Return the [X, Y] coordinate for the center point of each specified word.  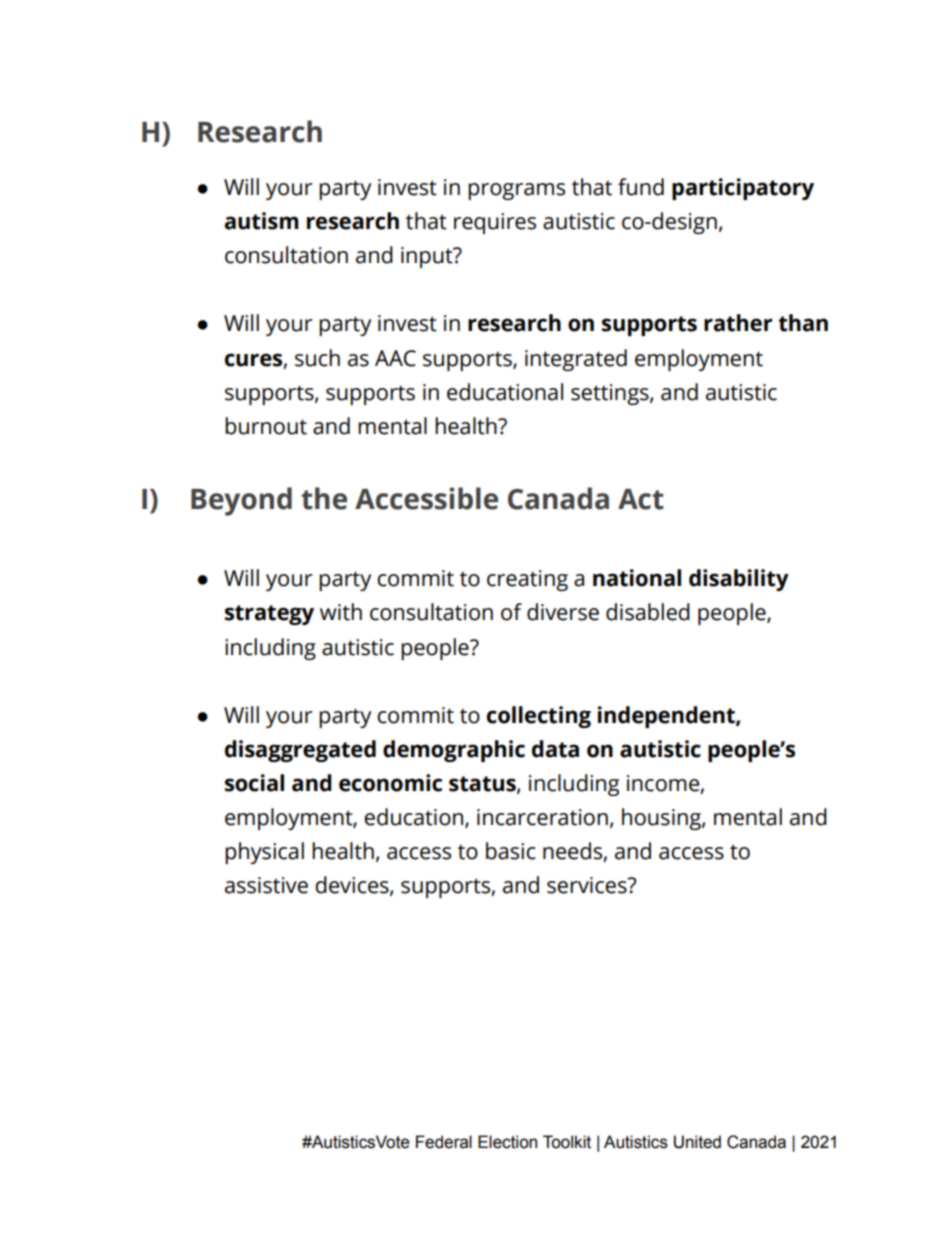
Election [507, 1142]
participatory [743, 189]
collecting [539, 717]
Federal [444, 1142]
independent [667, 717]
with [341, 612]
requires [495, 223]
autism [262, 221]
